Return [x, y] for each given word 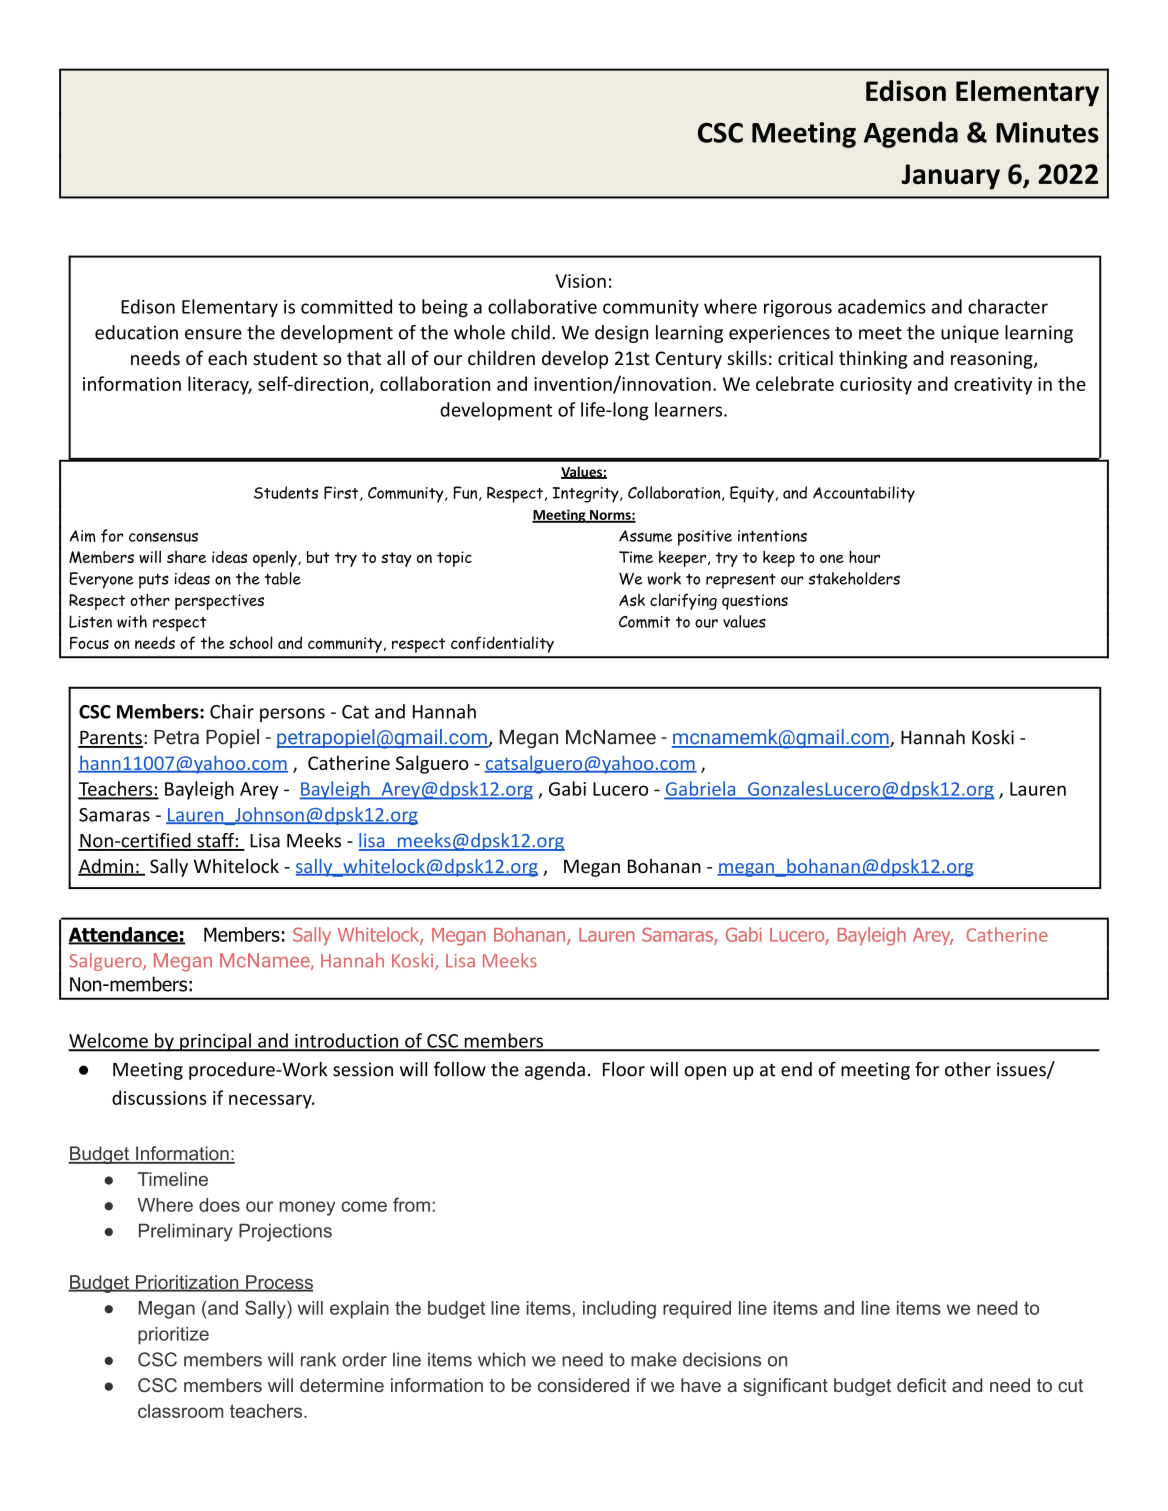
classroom [180, 1411]
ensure [213, 334]
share [186, 557]
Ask [632, 600]
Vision [581, 281]
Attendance [124, 935]
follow [460, 1069]
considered [583, 1385]
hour [864, 556]
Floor [624, 1069]
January [951, 177]
